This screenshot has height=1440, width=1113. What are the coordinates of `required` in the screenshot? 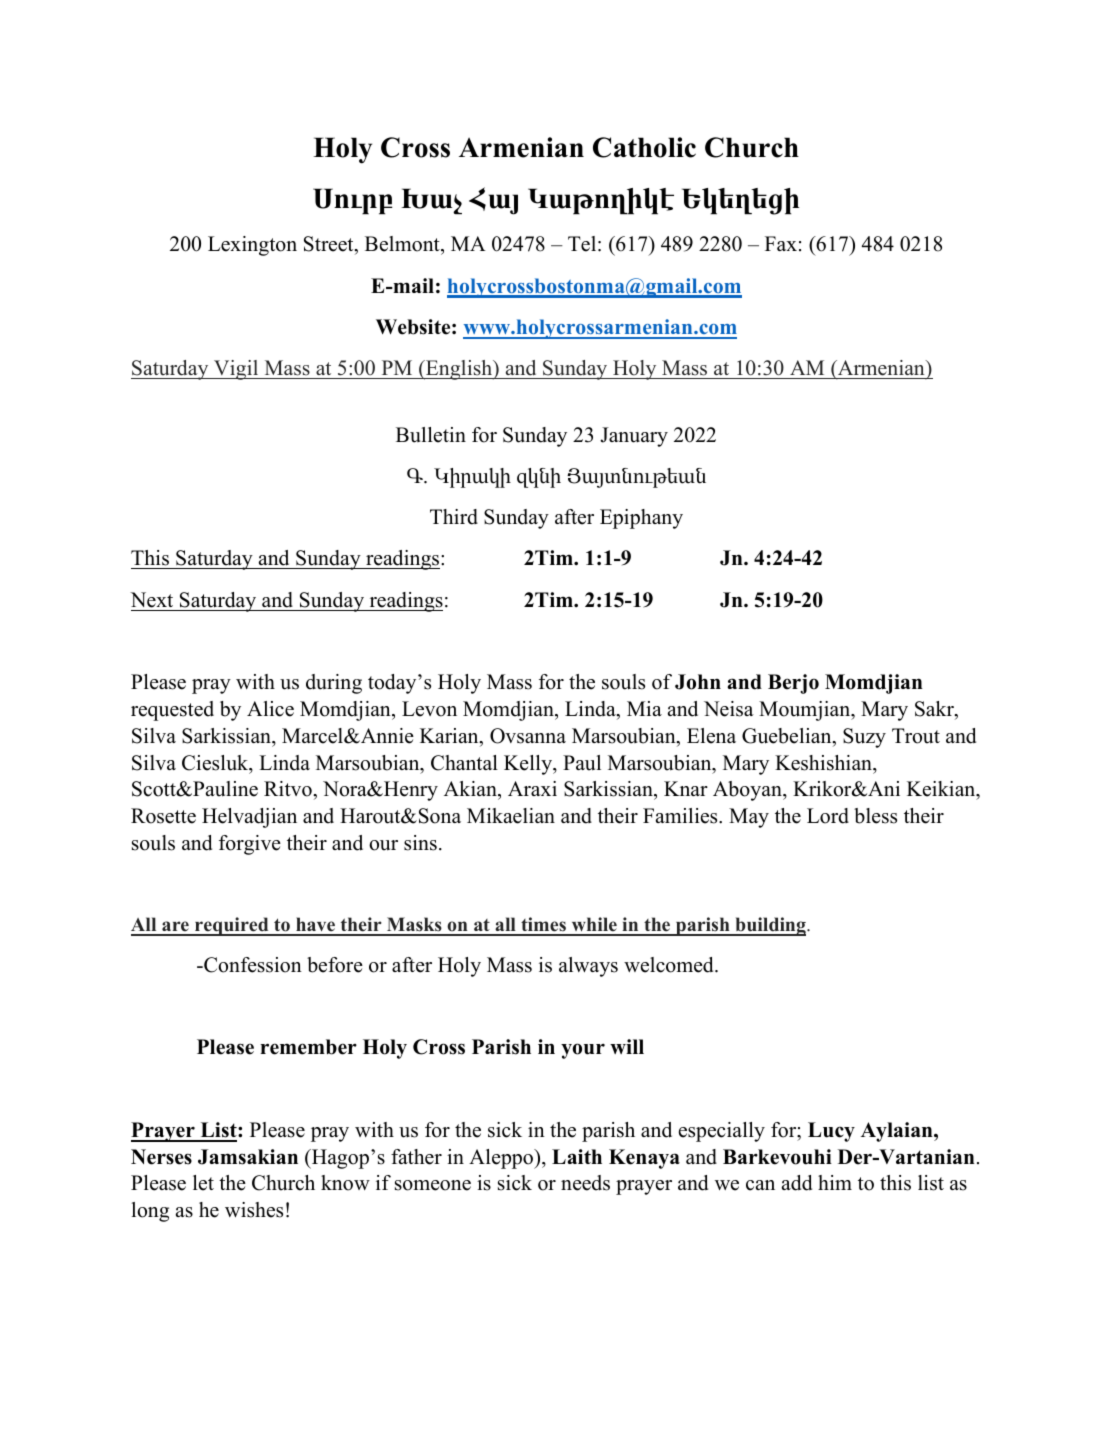 It's located at (232, 926).
